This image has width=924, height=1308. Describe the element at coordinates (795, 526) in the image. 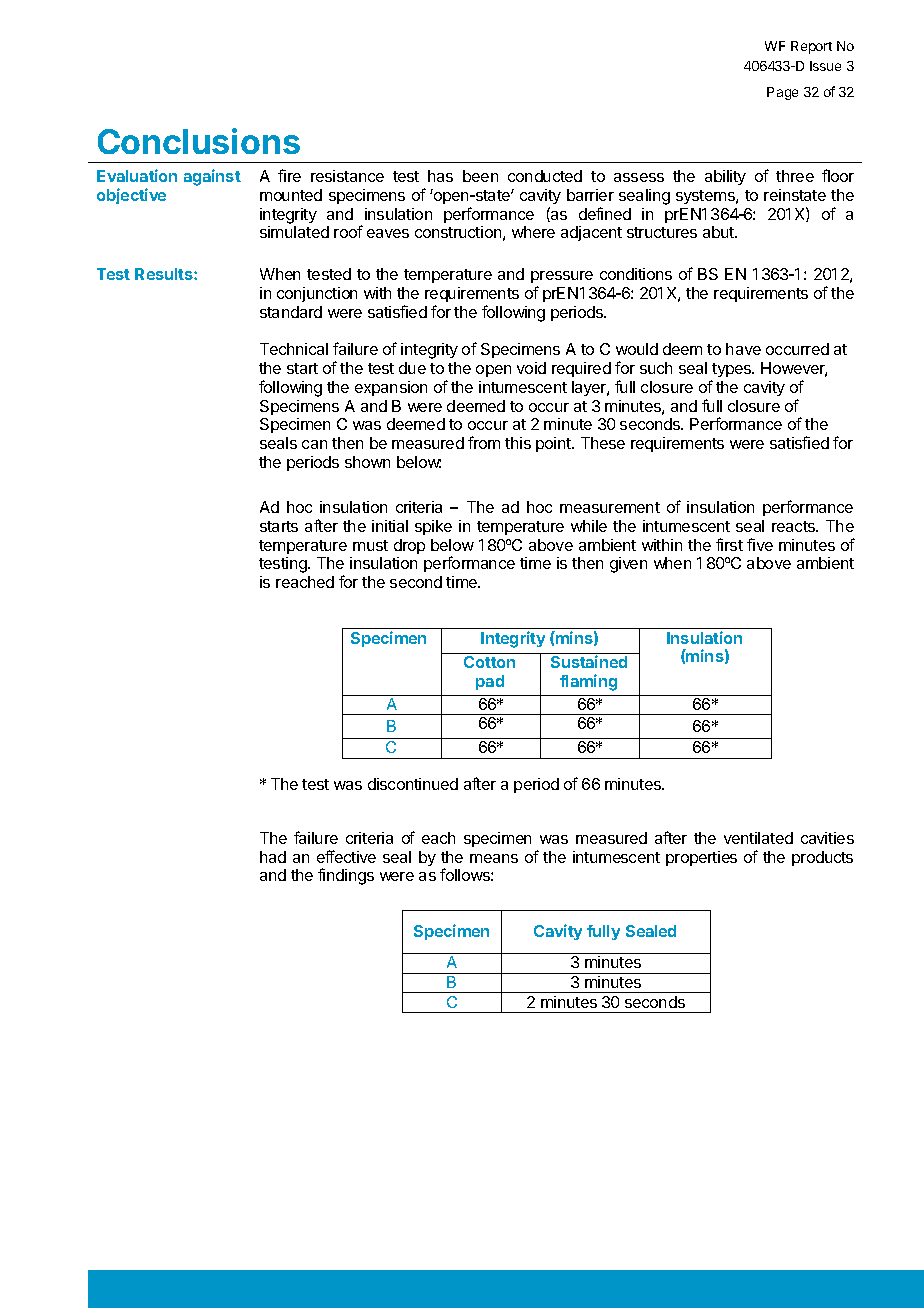

I see `reacts` at that location.
